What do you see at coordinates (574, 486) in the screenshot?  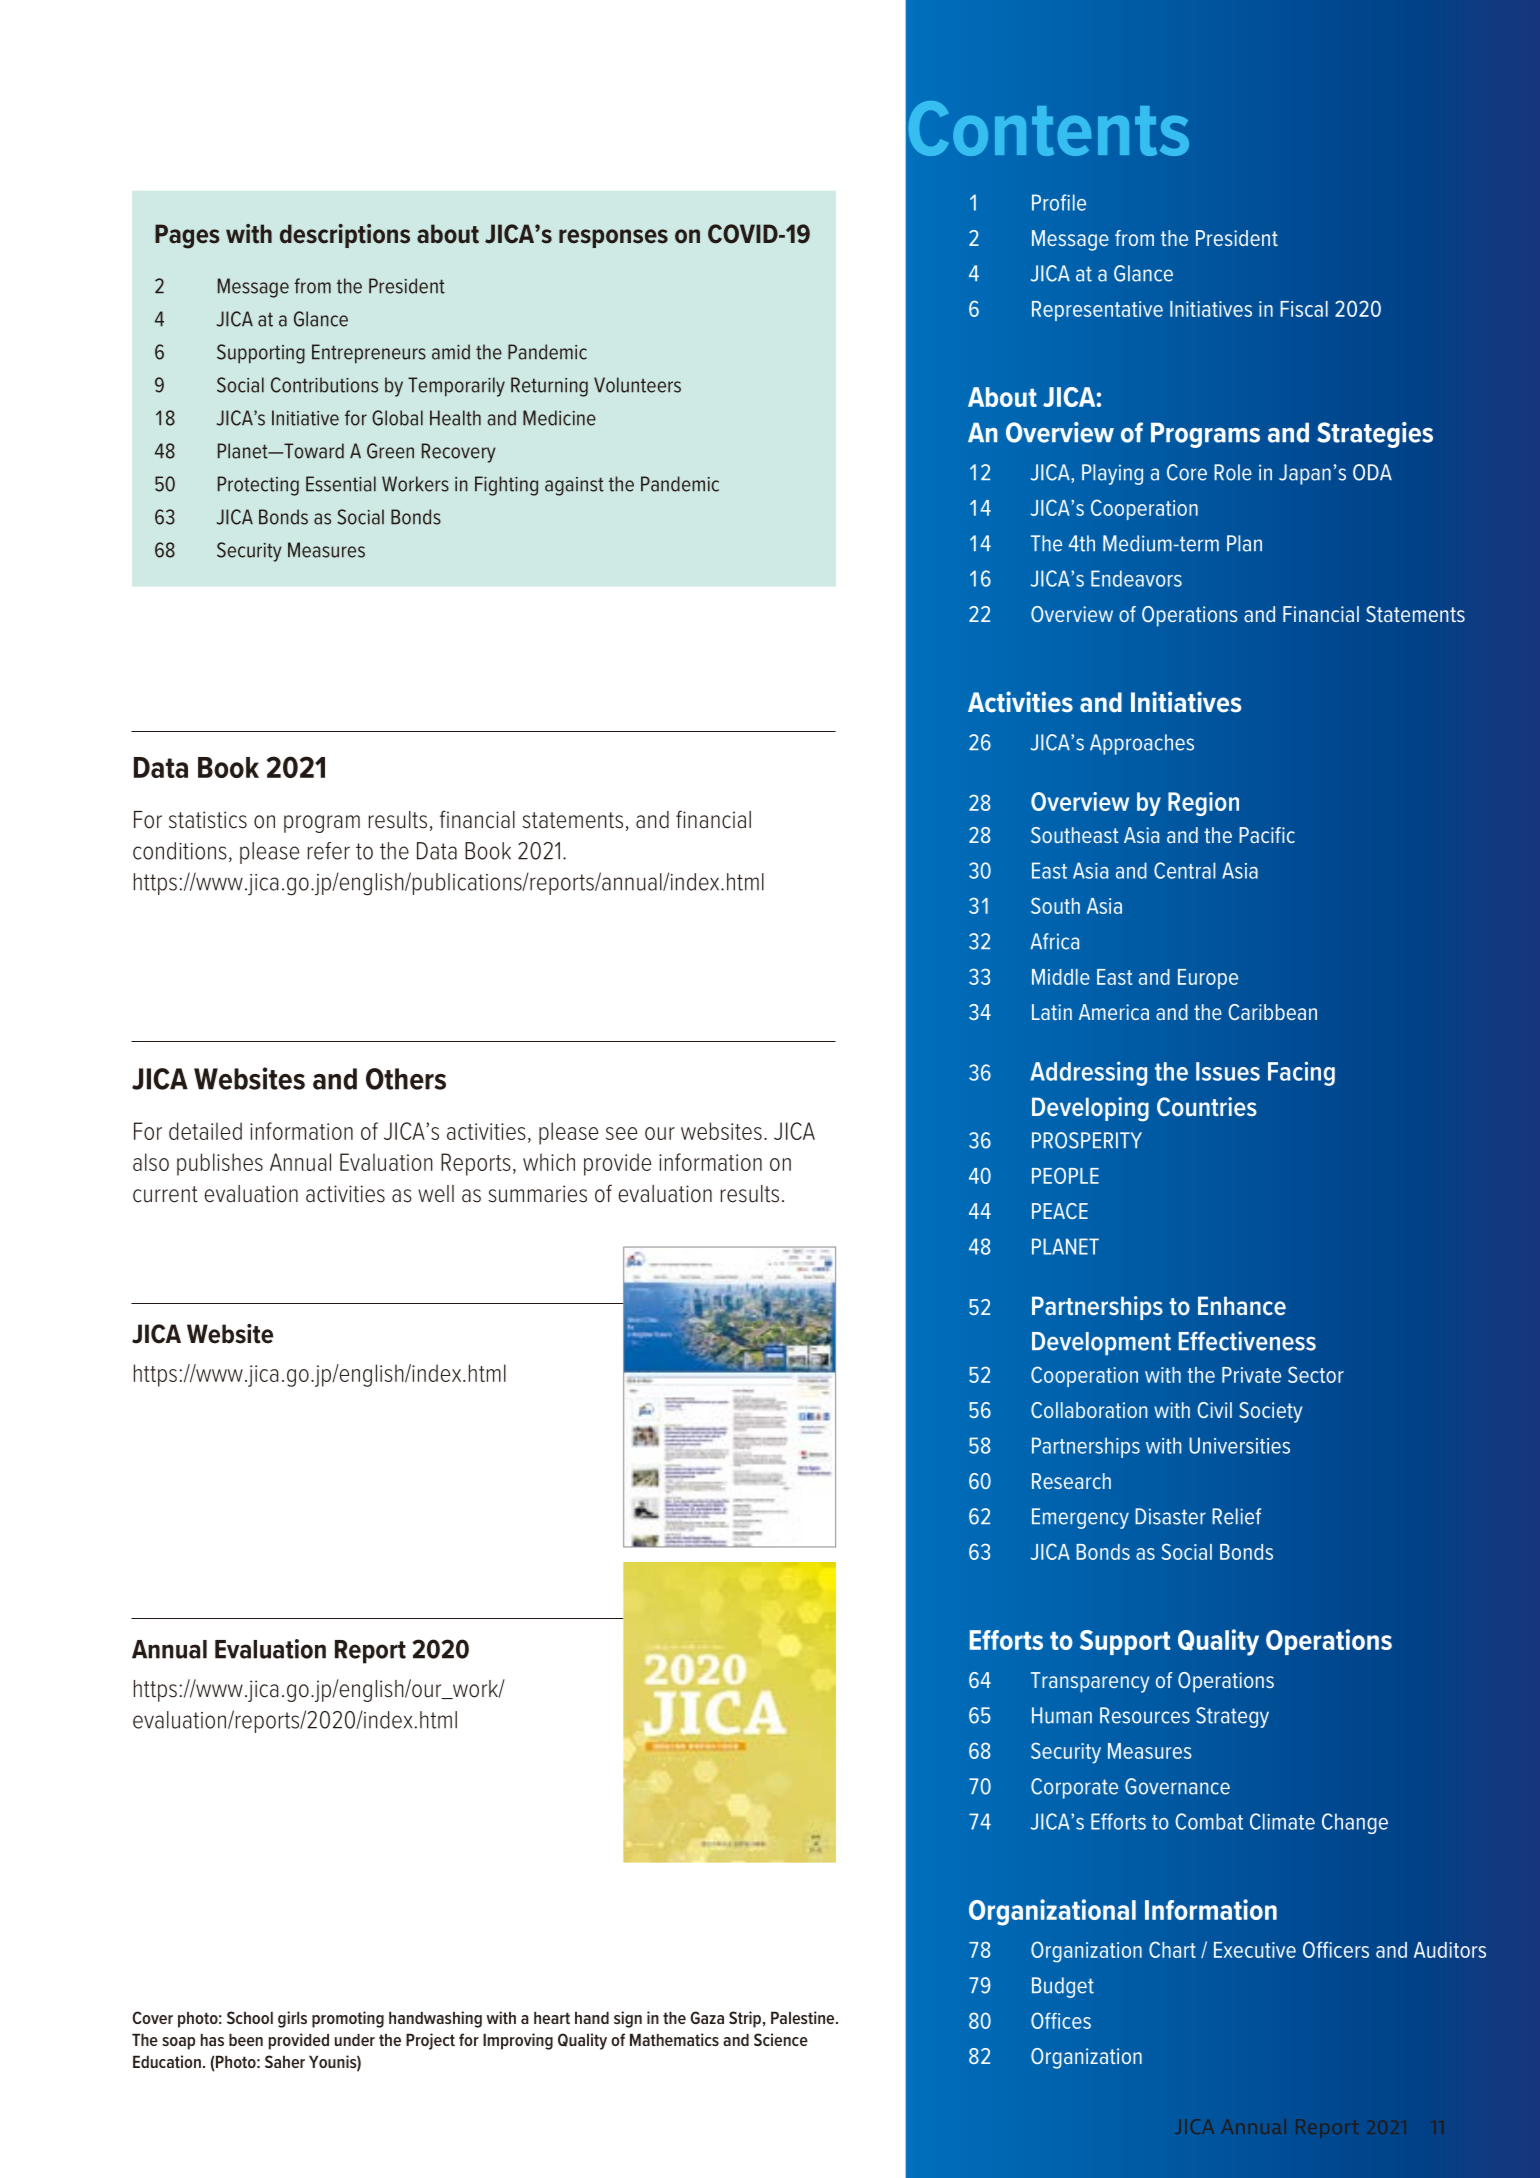 I see `against` at bounding box center [574, 486].
